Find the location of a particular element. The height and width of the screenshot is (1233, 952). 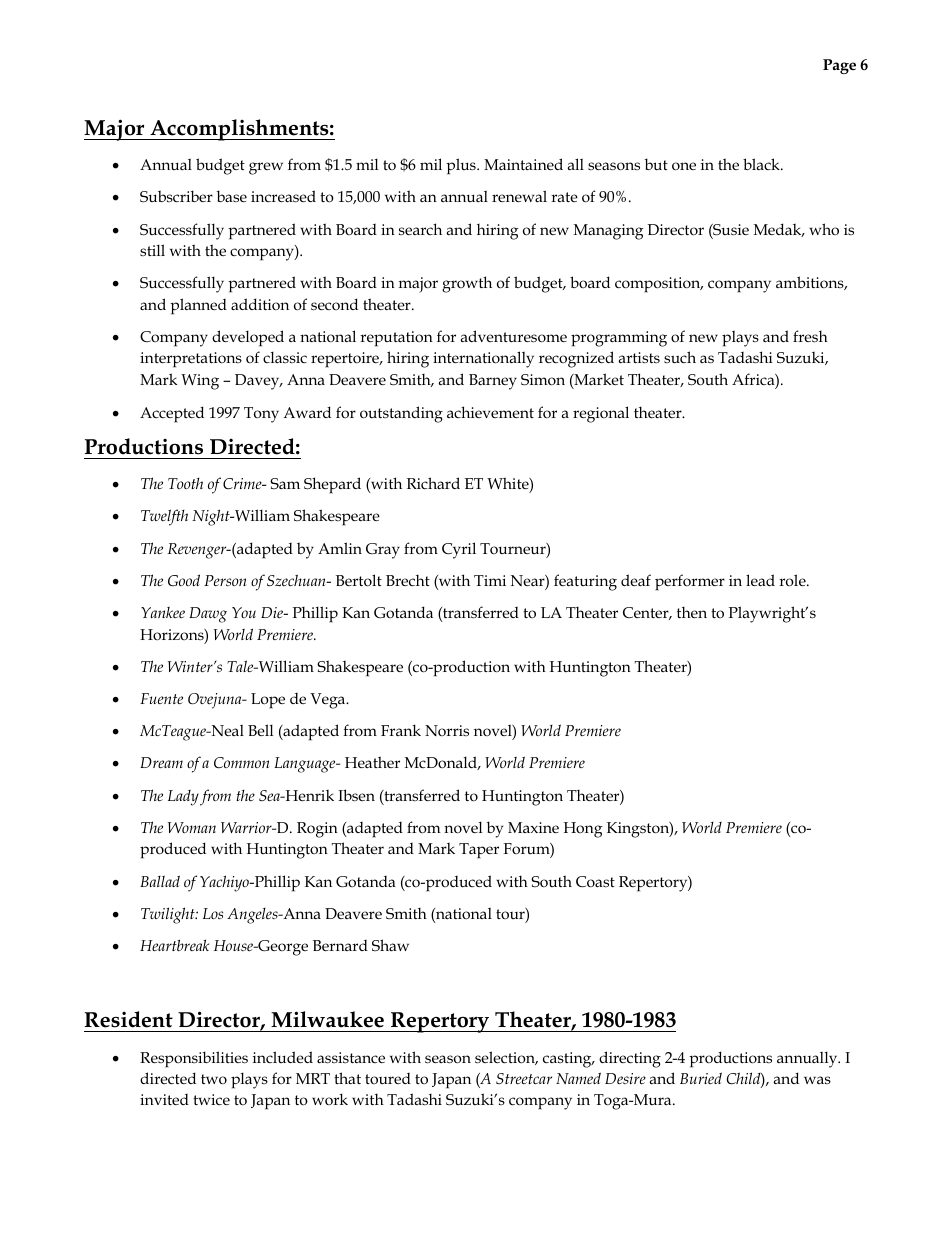

black is located at coordinates (762, 164).
